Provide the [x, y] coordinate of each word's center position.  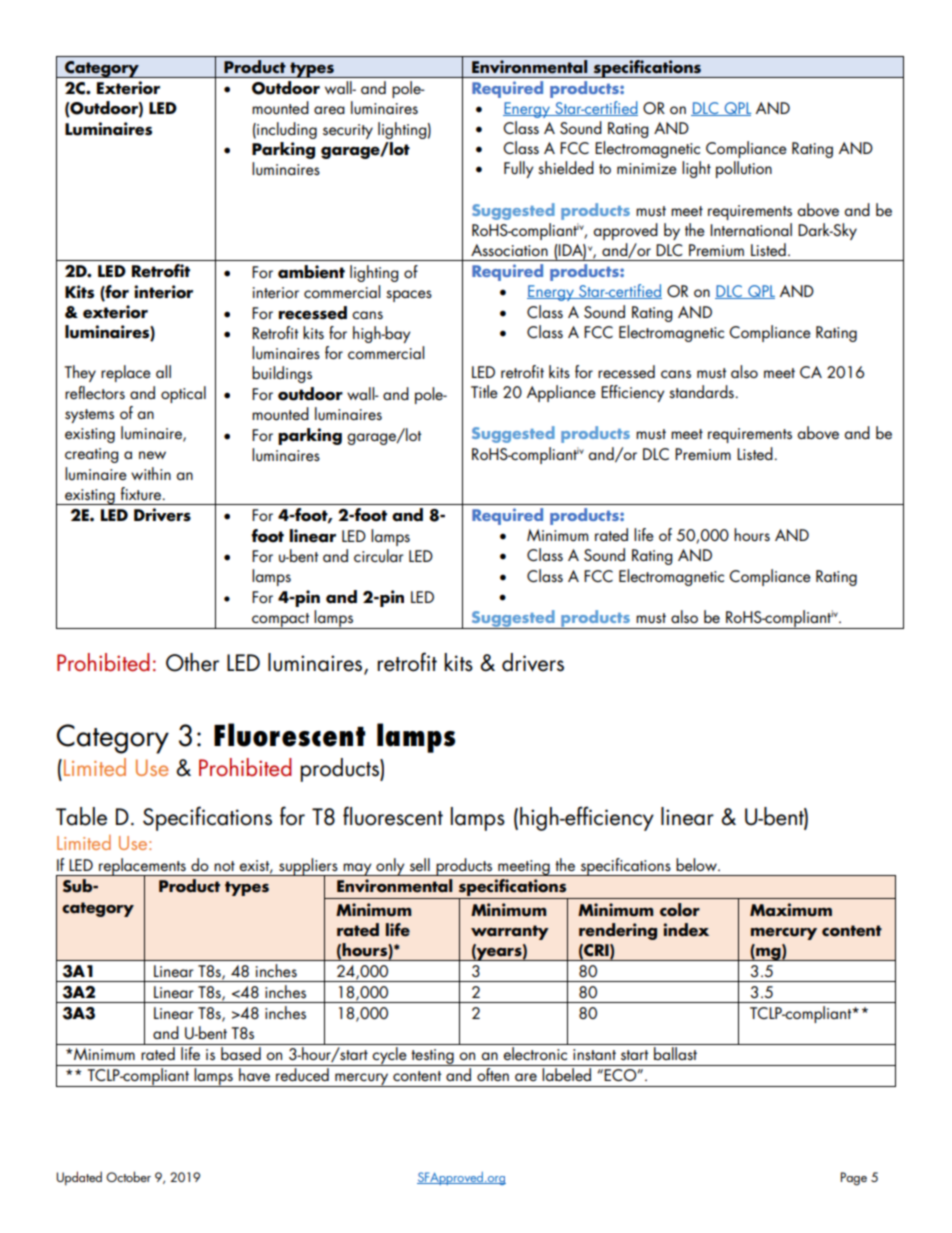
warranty [510, 932]
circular [379, 555]
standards [701, 391]
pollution [744, 169]
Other [192, 662]
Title [484, 391]
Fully [518, 169]
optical [183, 394]
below [697, 864]
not [224, 866]
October [128, 1176]
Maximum [791, 910]
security [348, 131]
